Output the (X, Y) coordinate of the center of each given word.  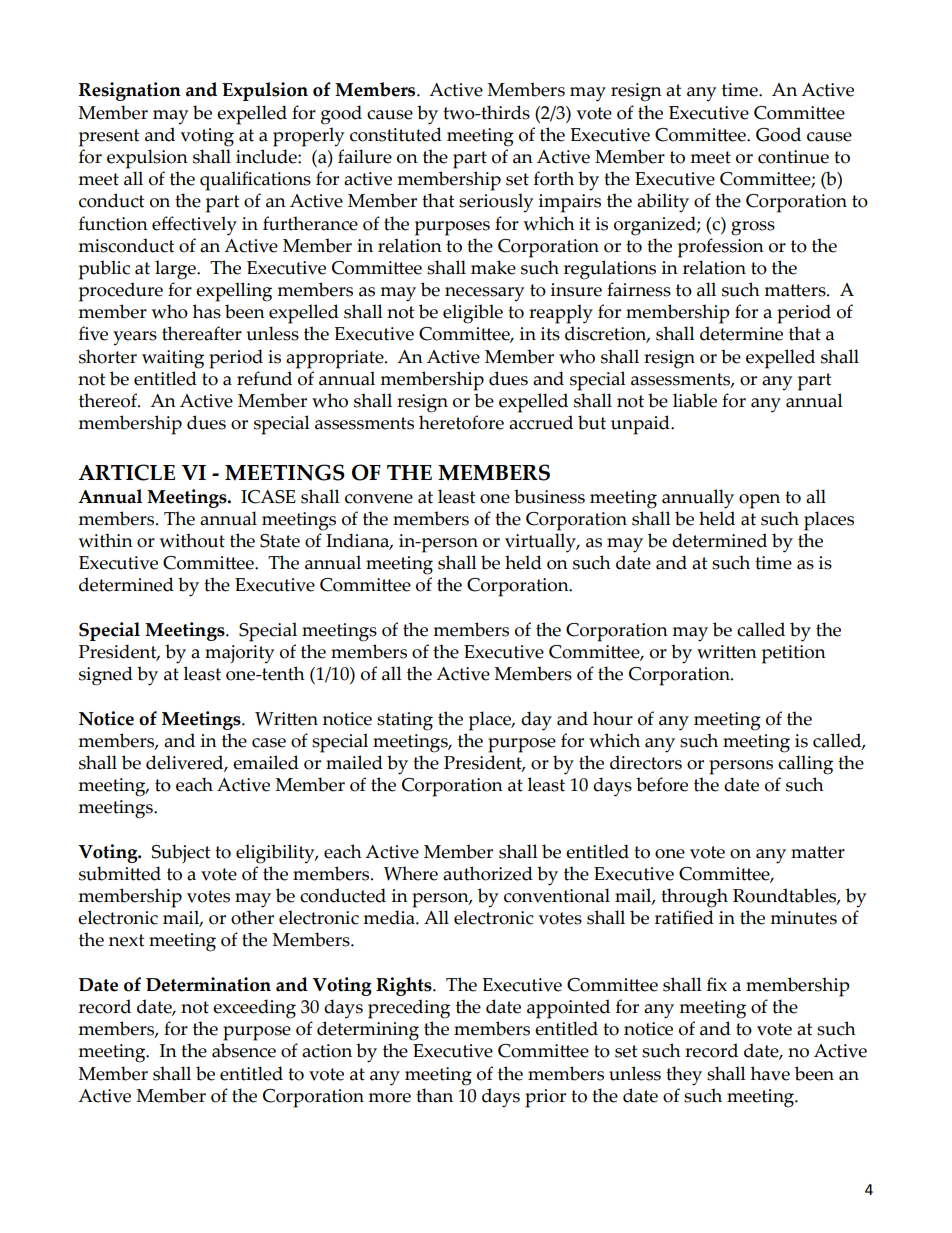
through (694, 898)
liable (695, 400)
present (109, 138)
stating (405, 721)
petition (794, 654)
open (759, 501)
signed (106, 676)
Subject (181, 853)
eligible (473, 314)
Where (411, 873)
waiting (173, 359)
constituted (396, 134)
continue (793, 157)
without (192, 540)
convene (379, 499)
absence (244, 1050)
